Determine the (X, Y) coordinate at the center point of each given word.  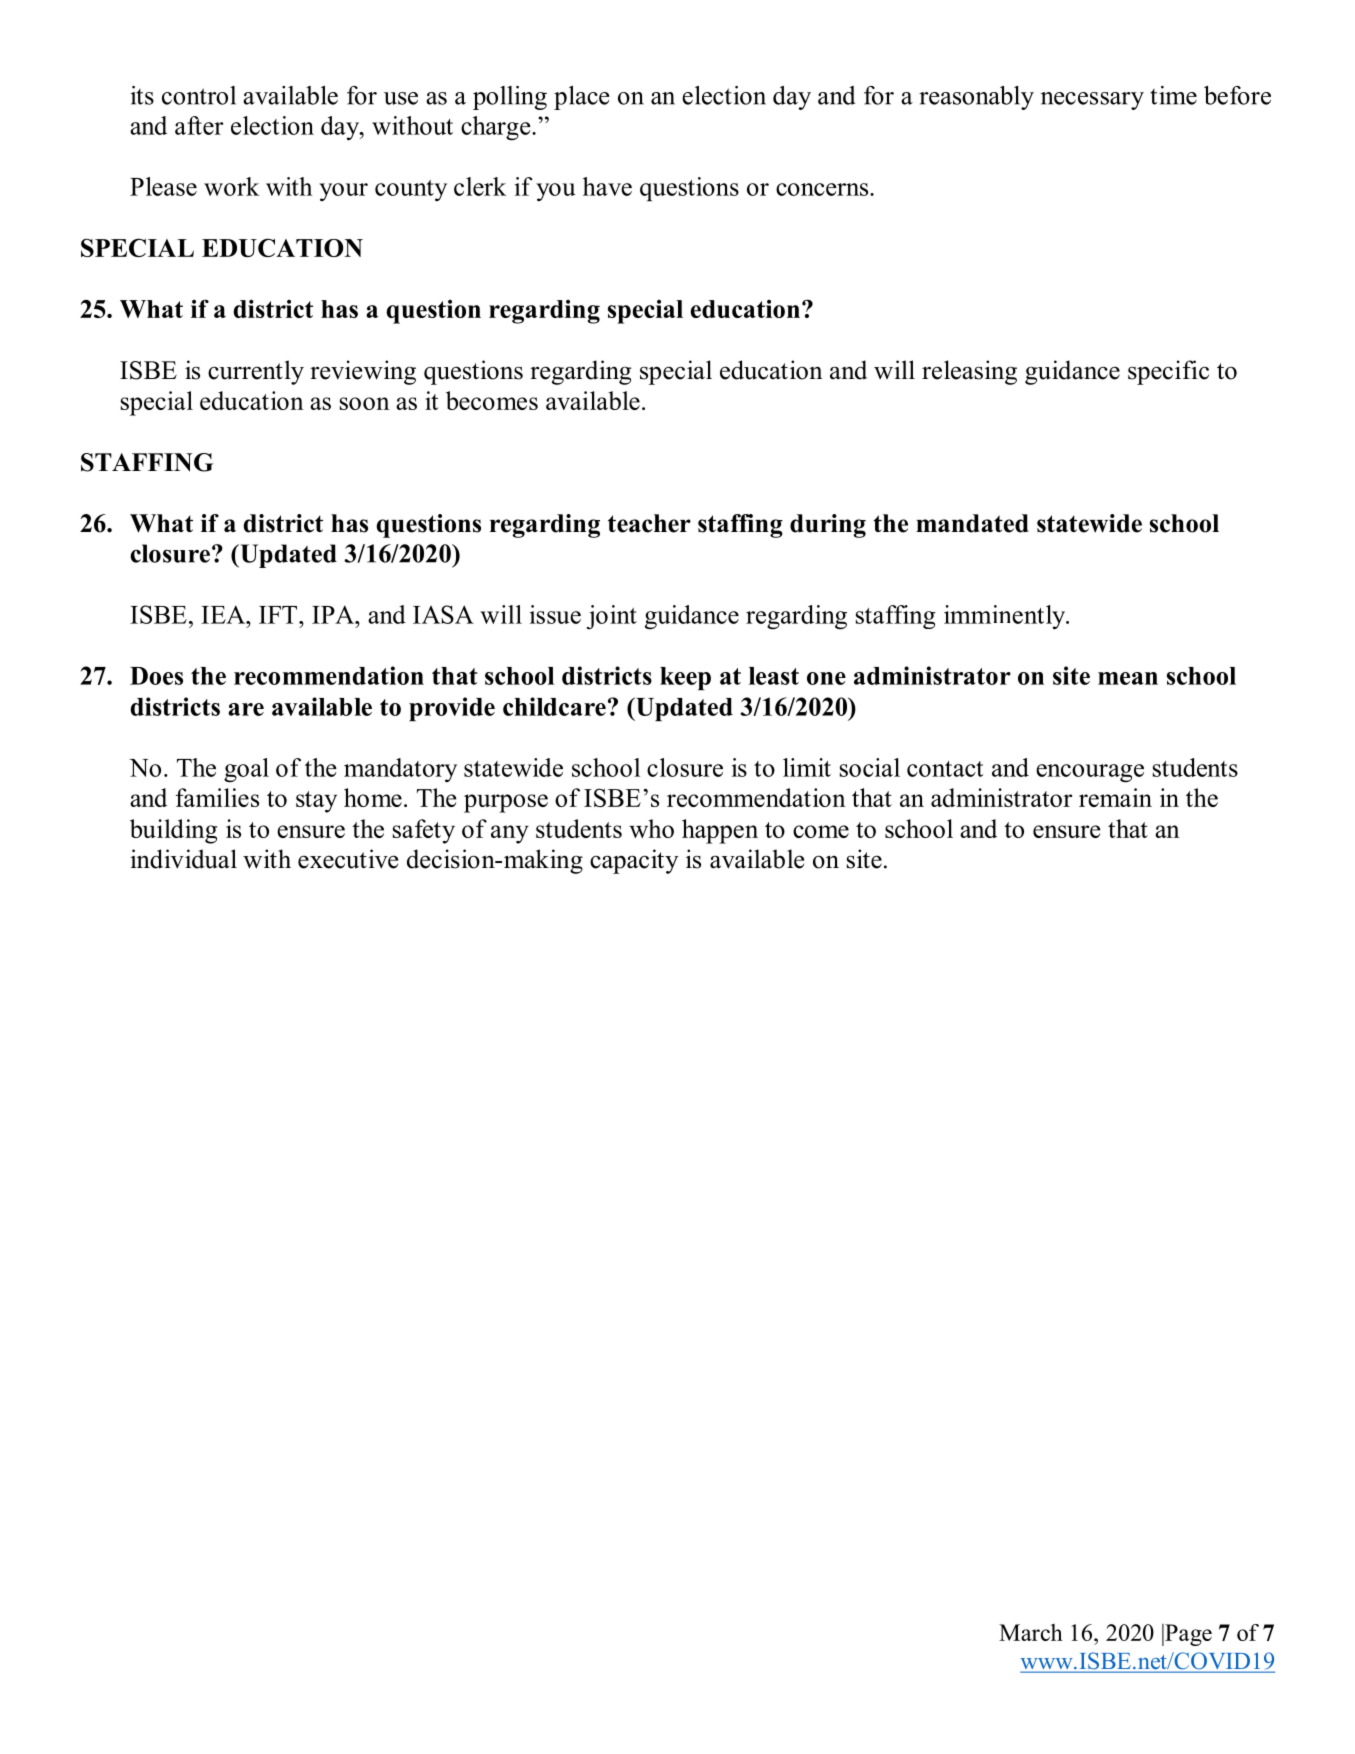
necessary (1092, 101)
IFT (279, 615)
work (232, 186)
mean (1128, 678)
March (1031, 1632)
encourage (1090, 773)
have (607, 186)
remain (1115, 797)
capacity (634, 861)
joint (612, 617)
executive (348, 859)
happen (720, 831)
